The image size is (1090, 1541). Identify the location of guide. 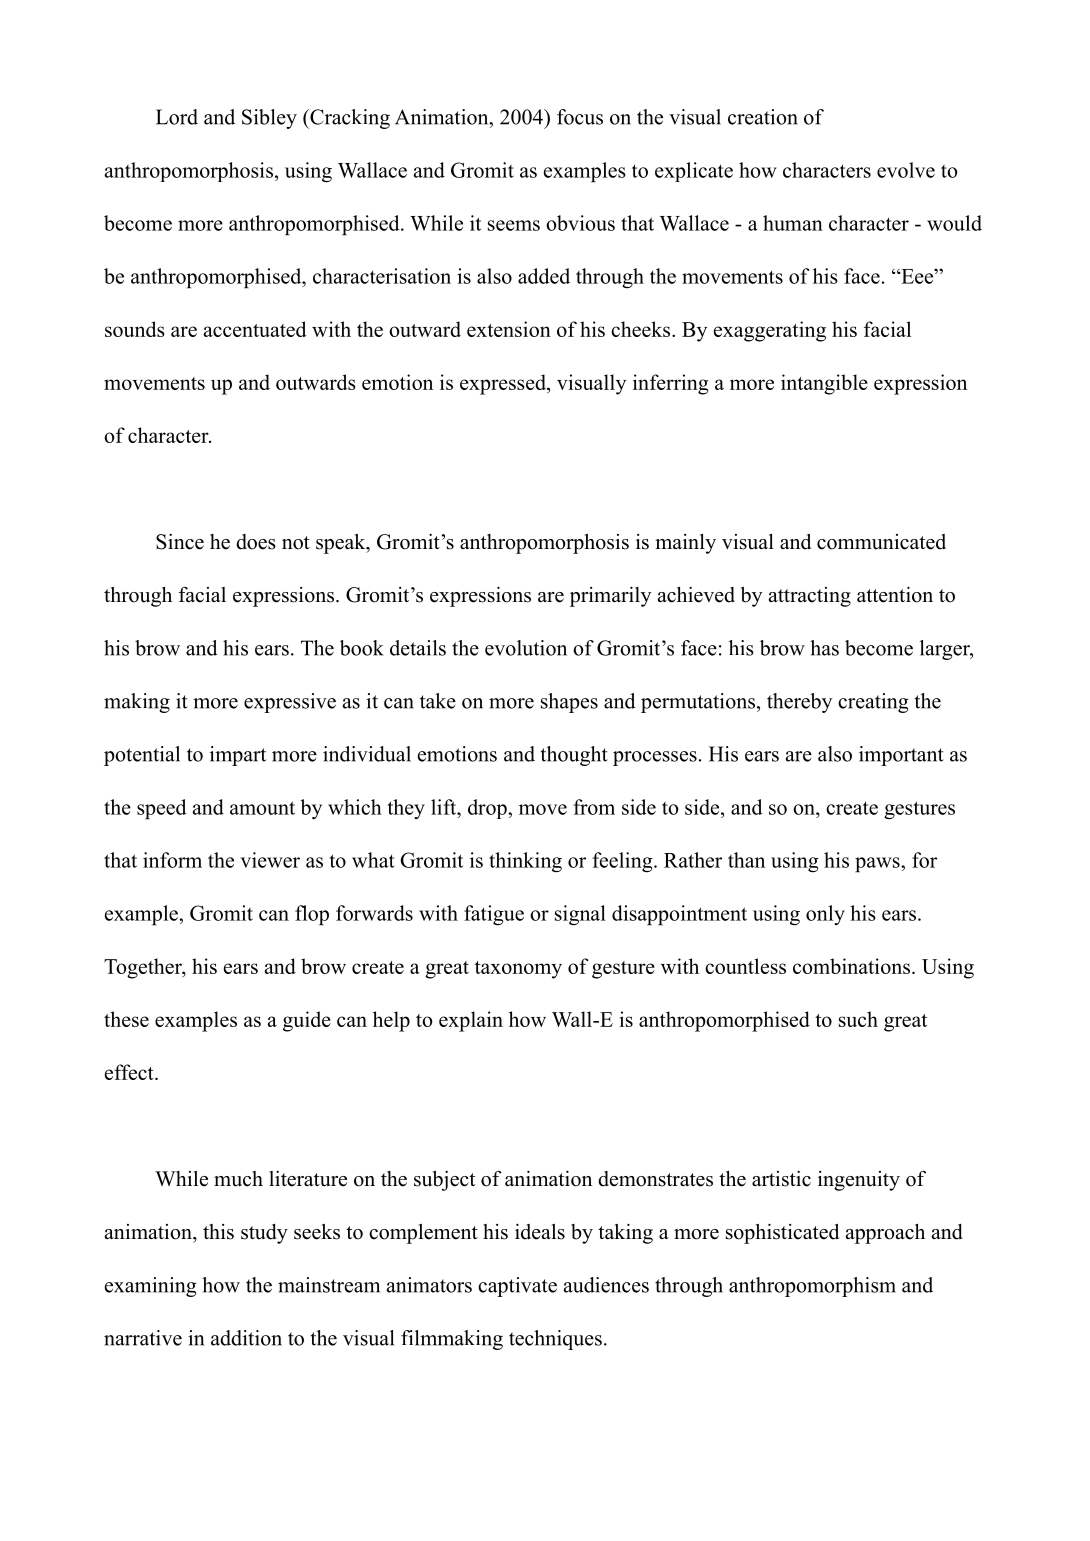
(307, 1021).
